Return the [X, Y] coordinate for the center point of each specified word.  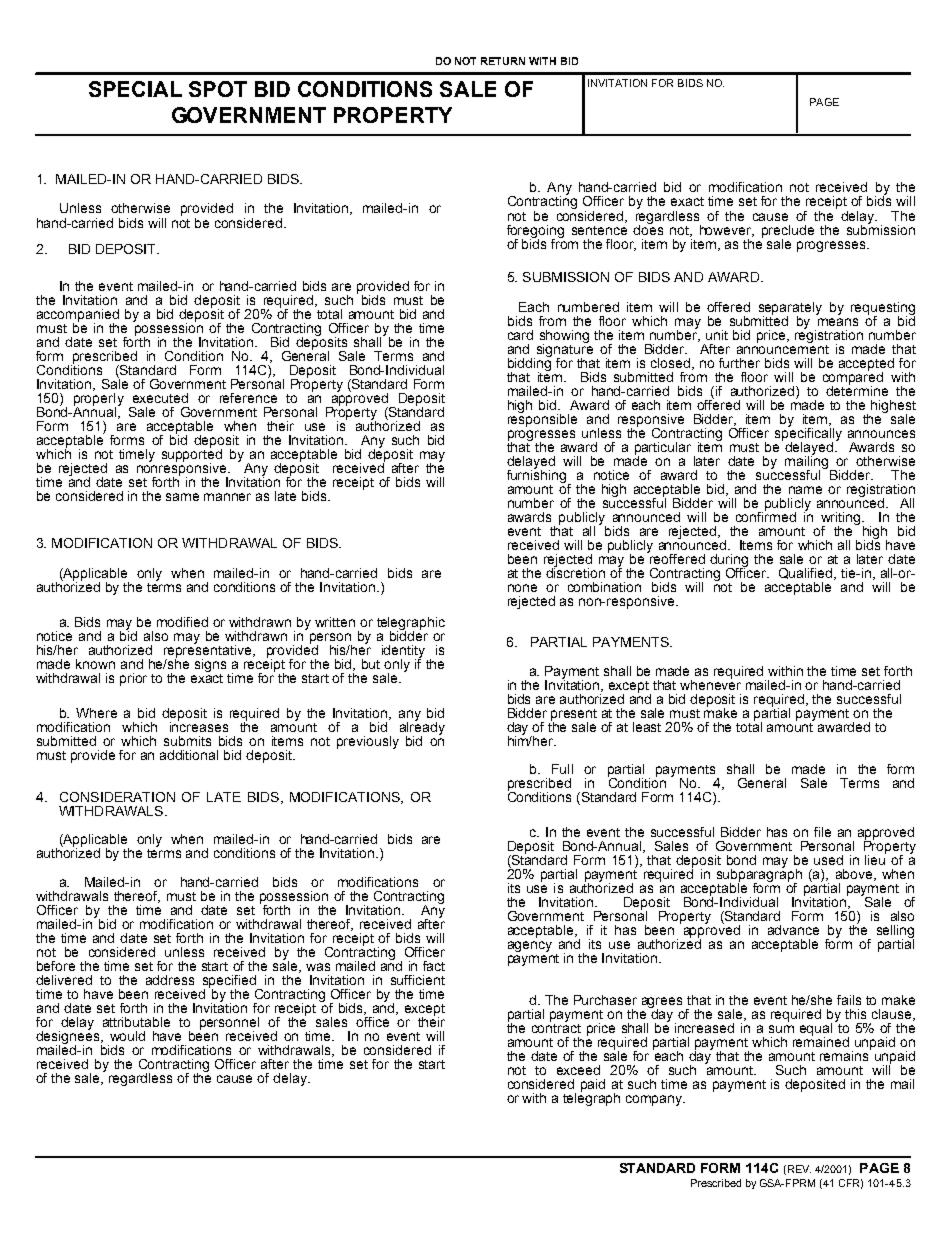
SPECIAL [135, 89]
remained [821, 1041]
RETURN [503, 61]
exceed [578, 1070]
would [127, 1036]
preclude [788, 232]
